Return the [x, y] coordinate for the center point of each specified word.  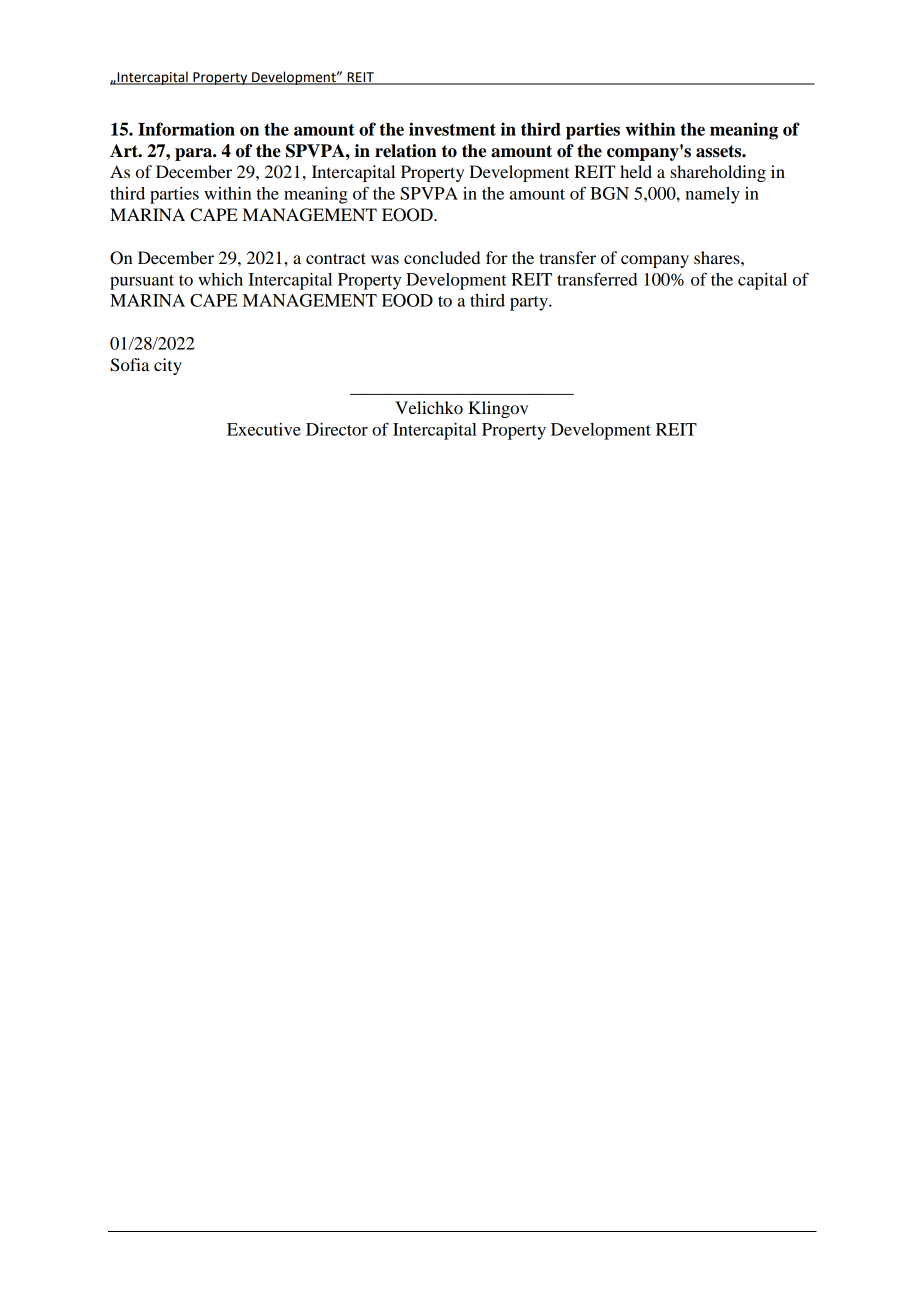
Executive [264, 429]
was [385, 259]
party [530, 303]
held [636, 171]
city [168, 366]
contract [336, 258]
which [220, 279]
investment [452, 129]
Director [337, 429]
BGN [609, 193]
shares [718, 257]
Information [186, 129]
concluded [442, 257]
